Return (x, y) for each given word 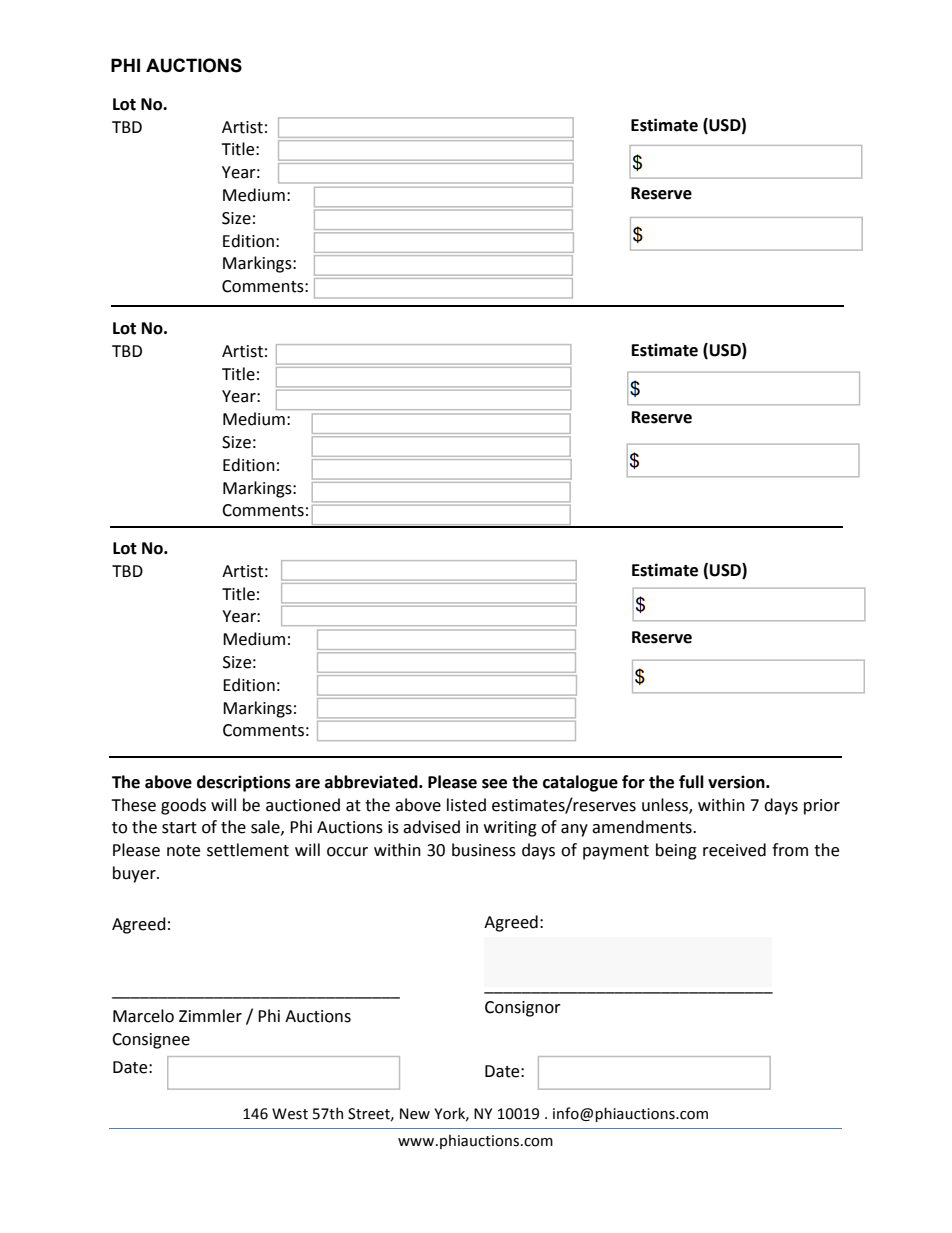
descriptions (244, 783)
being (676, 851)
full (691, 782)
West (290, 1114)
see (494, 784)
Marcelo (143, 1016)
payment (616, 852)
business (484, 850)
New (415, 1114)
